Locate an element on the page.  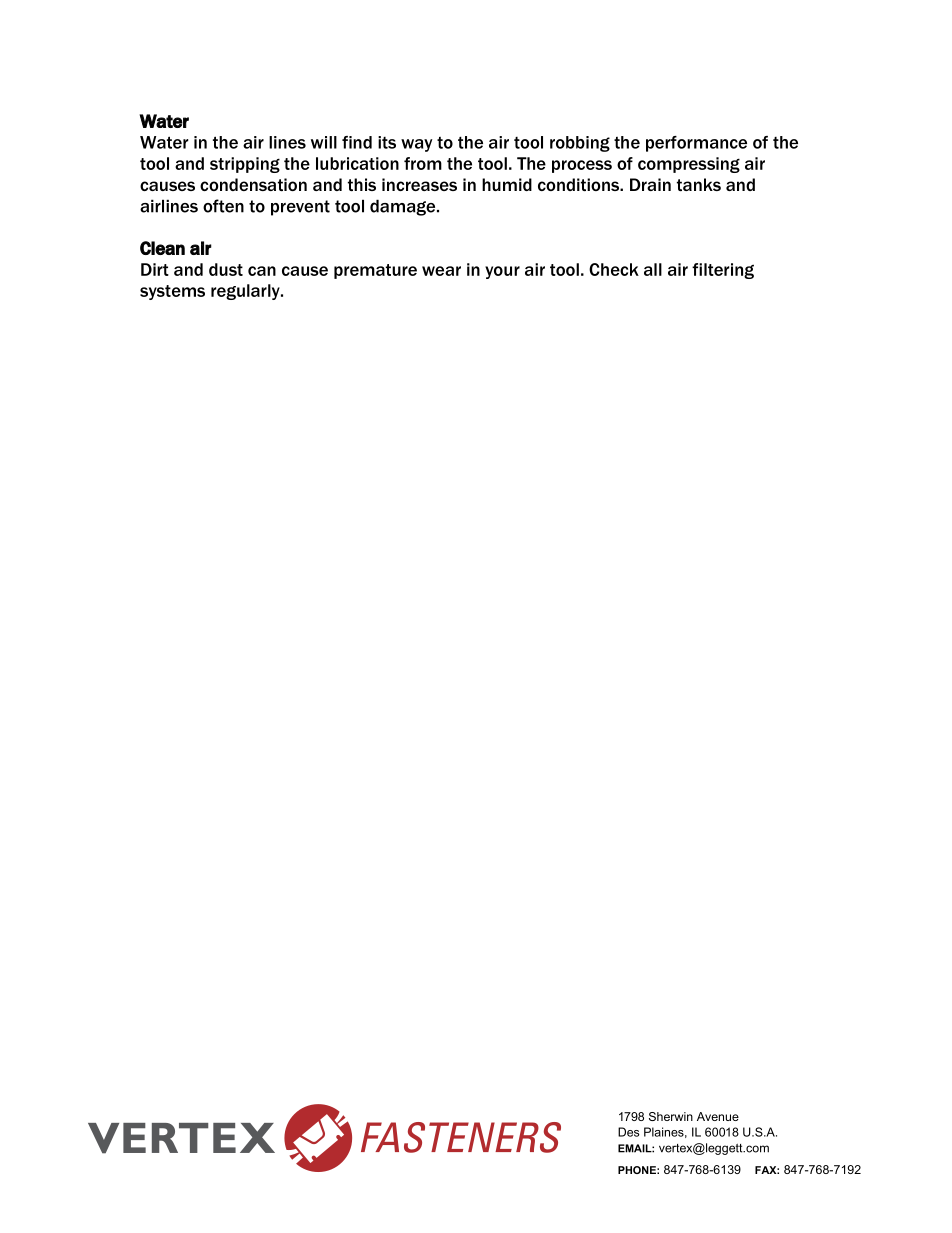
wear is located at coordinates (441, 271).
